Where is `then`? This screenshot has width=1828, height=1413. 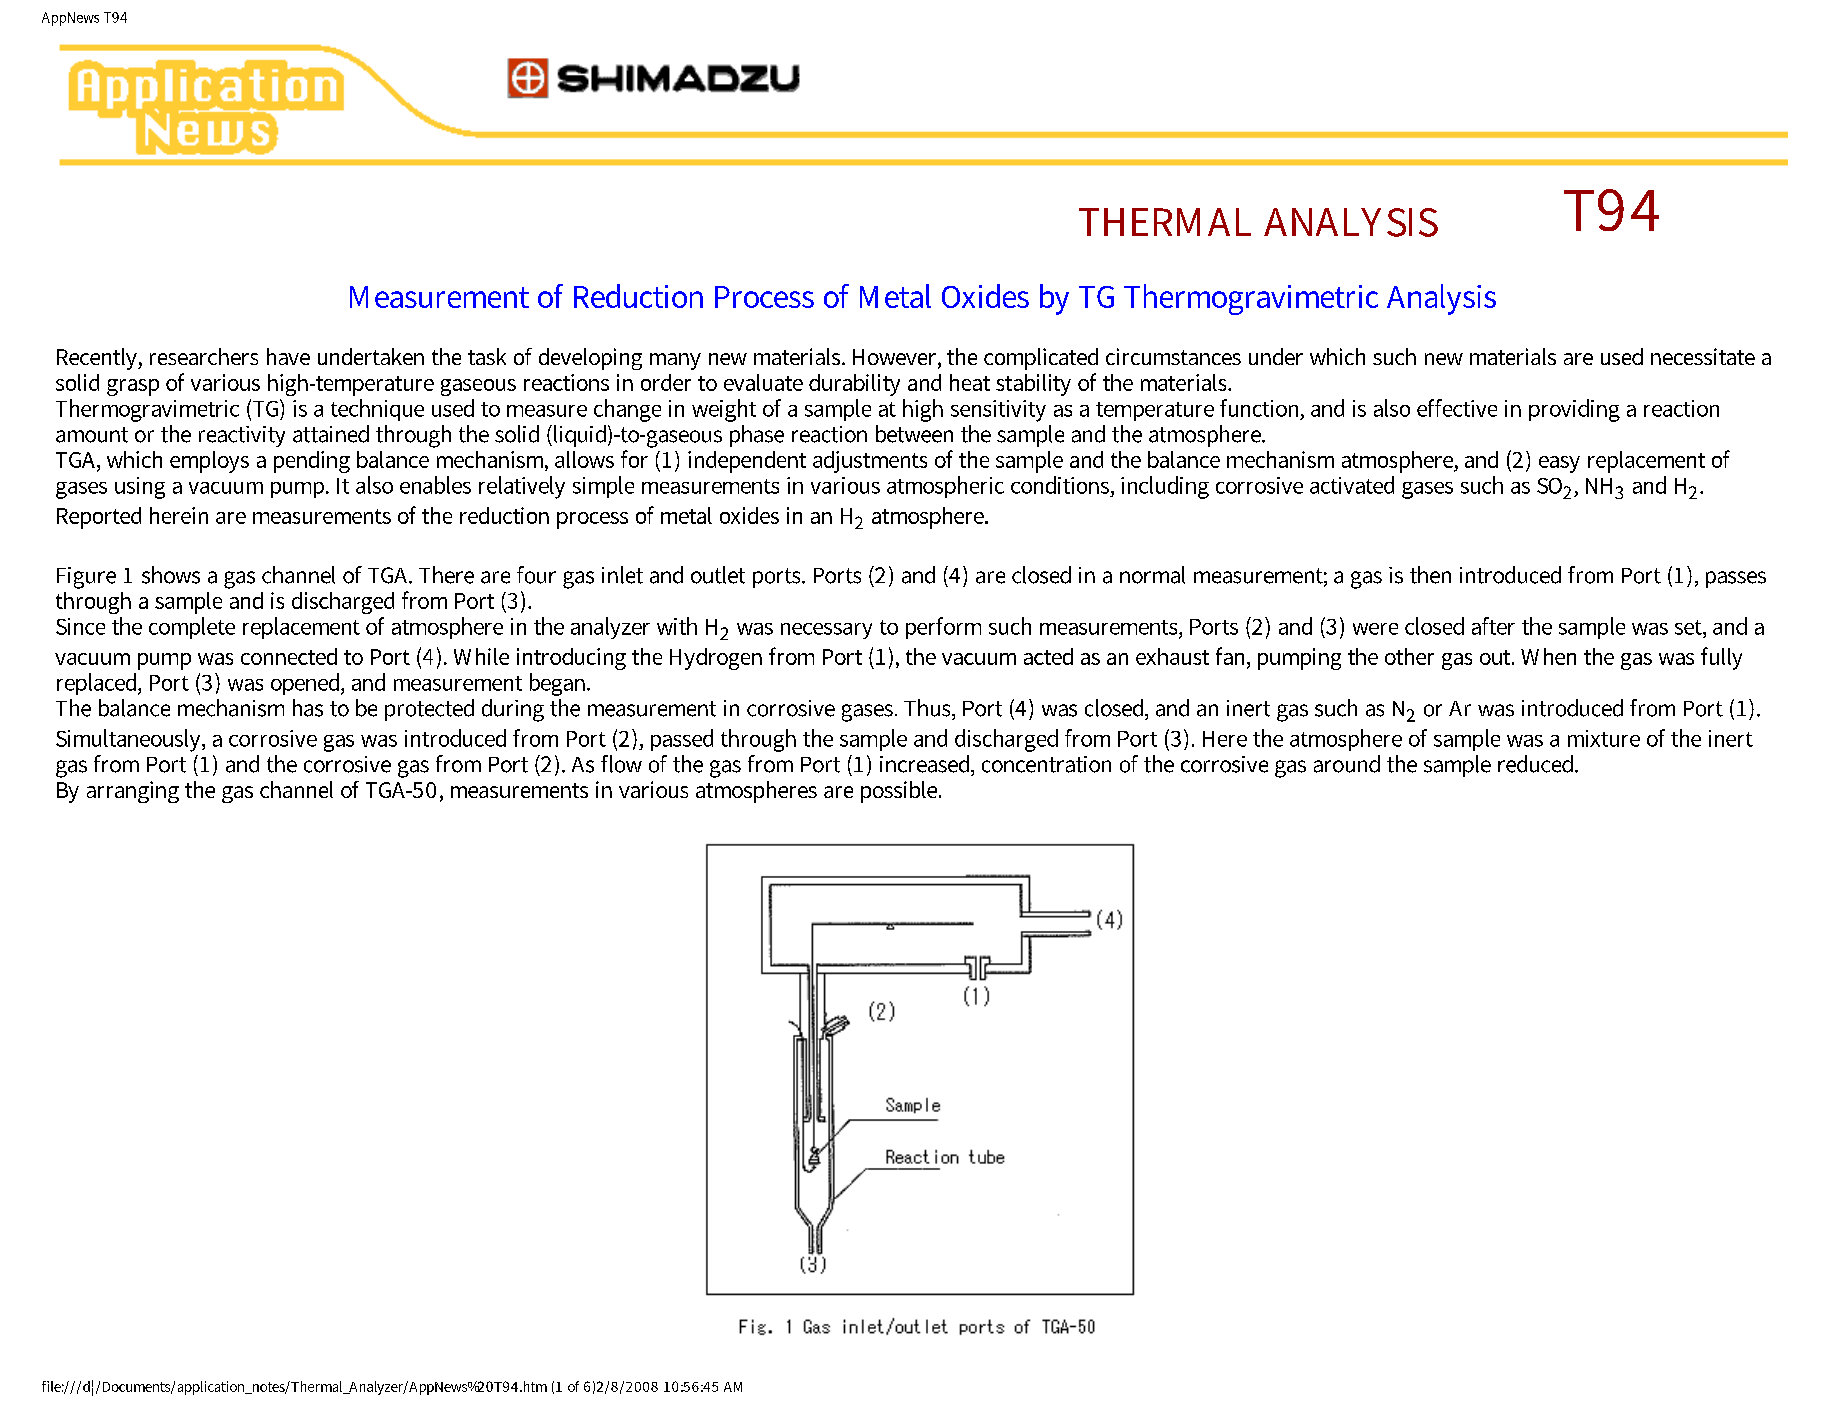 then is located at coordinates (1430, 575).
